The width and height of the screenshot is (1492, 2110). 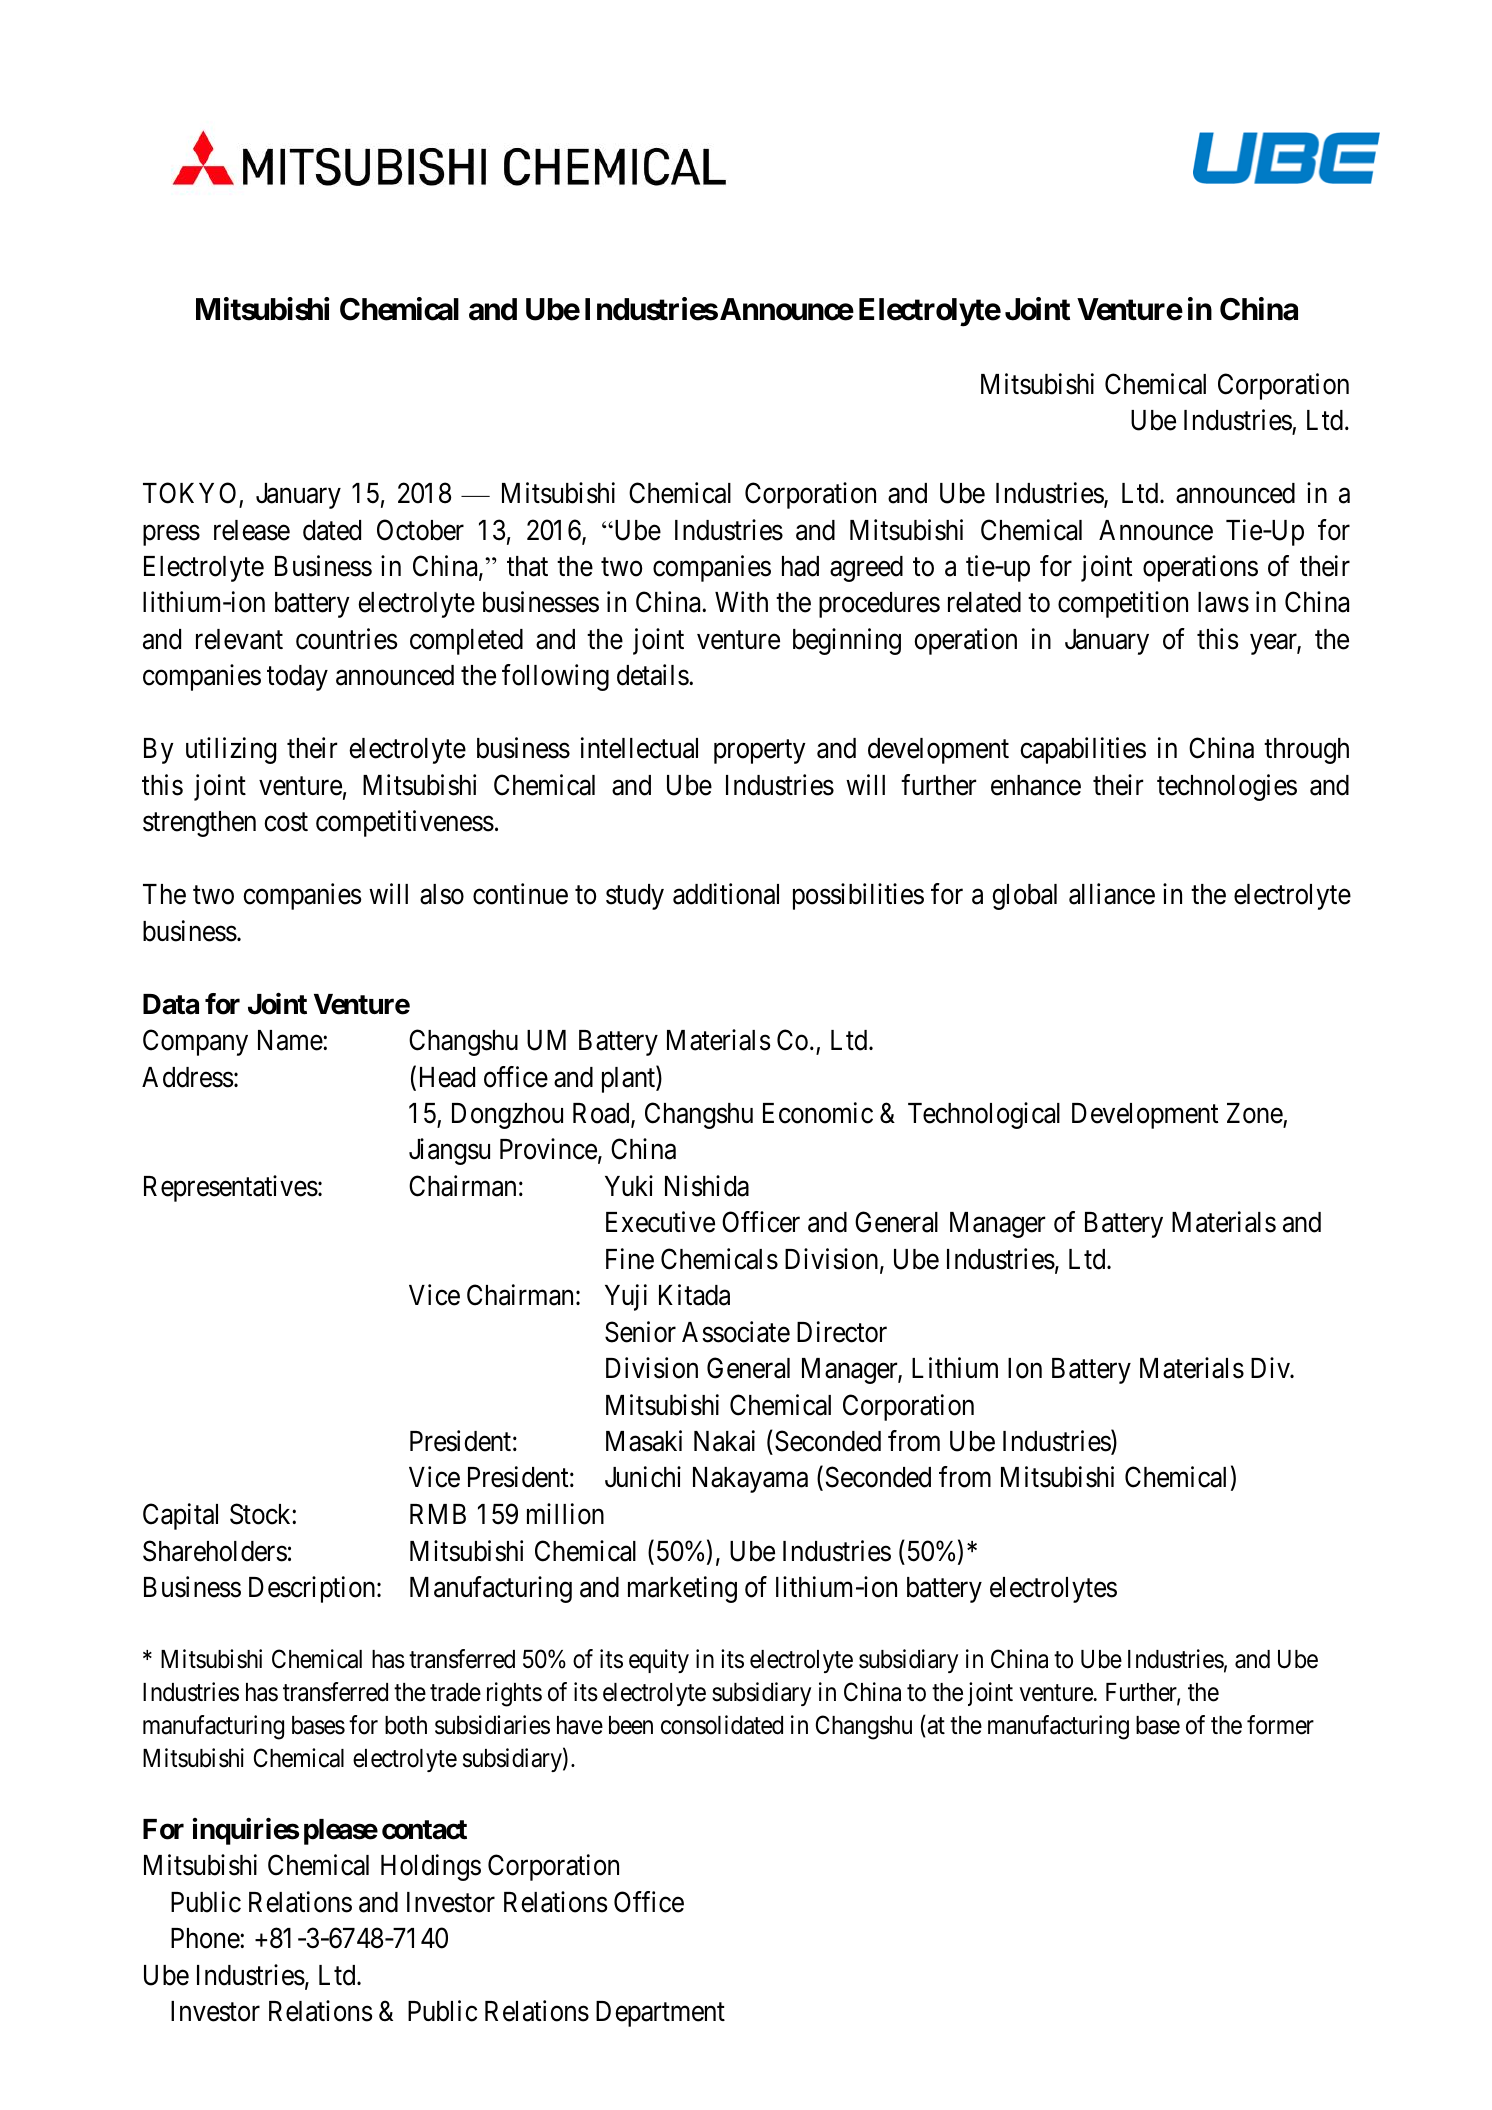 What do you see at coordinates (1255, 1113) in the screenshot?
I see `Zone` at bounding box center [1255, 1113].
